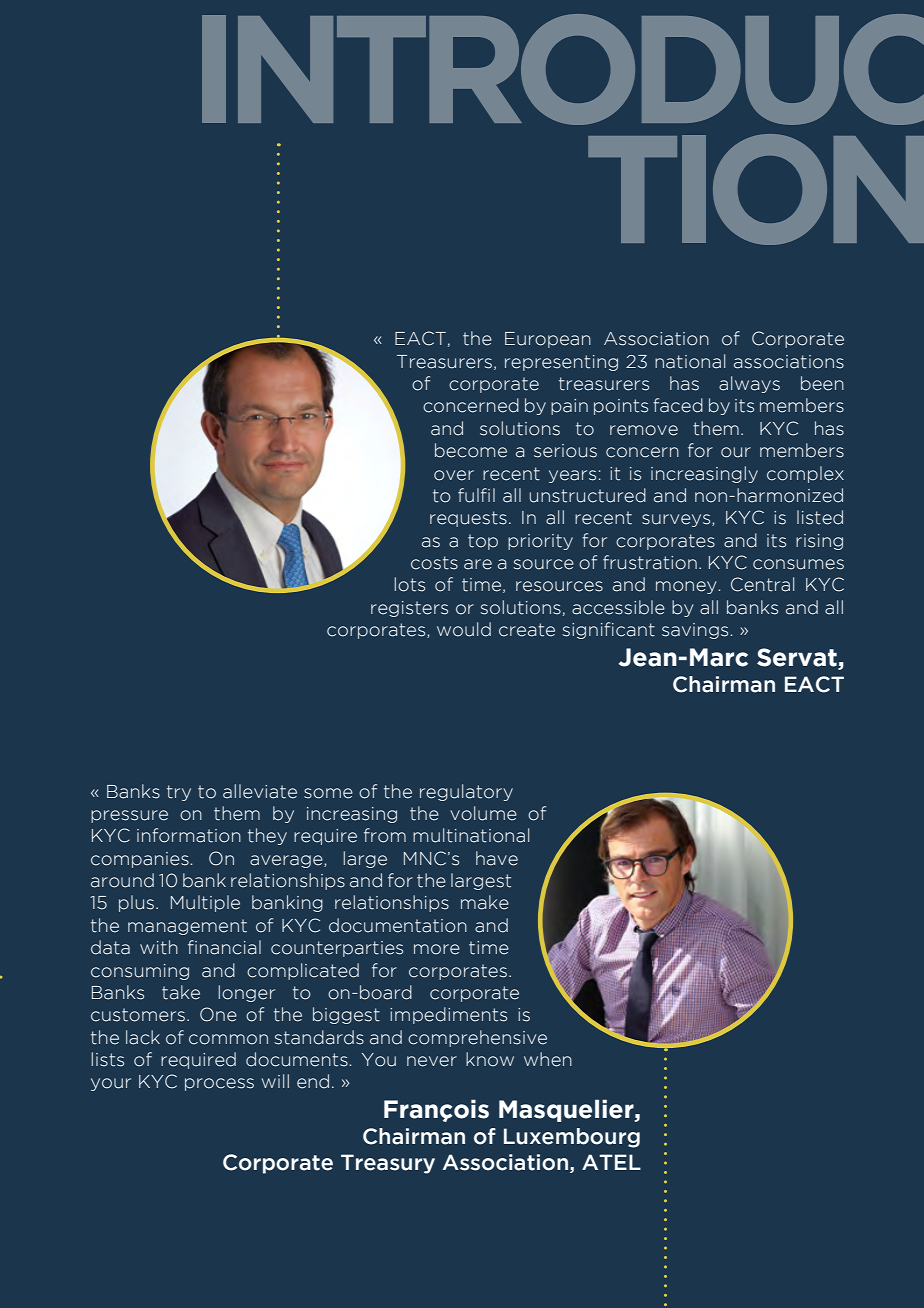 The image size is (924, 1308). What do you see at coordinates (437, 949) in the document?
I see `more` at bounding box center [437, 949].
